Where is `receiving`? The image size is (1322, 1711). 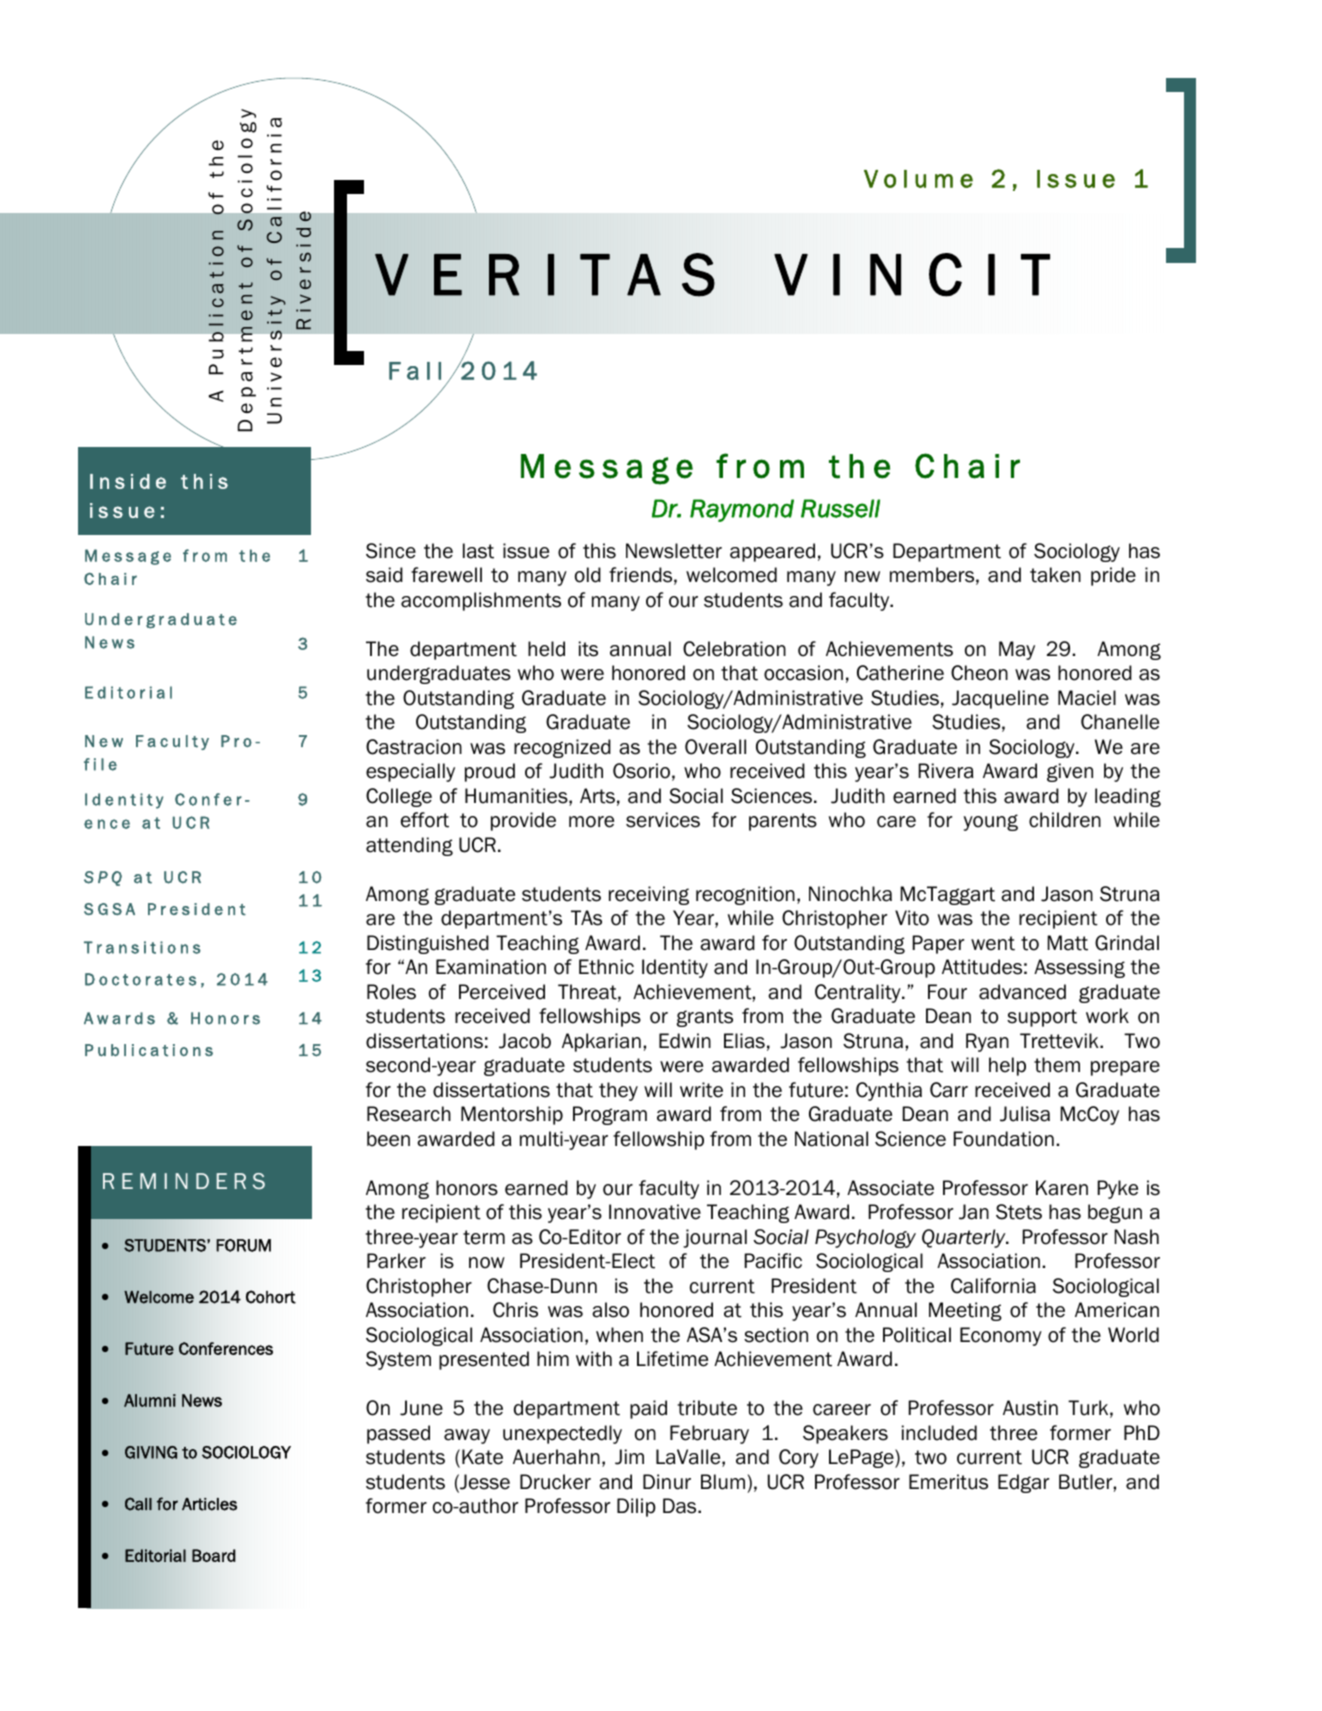 receiving is located at coordinates (649, 895).
